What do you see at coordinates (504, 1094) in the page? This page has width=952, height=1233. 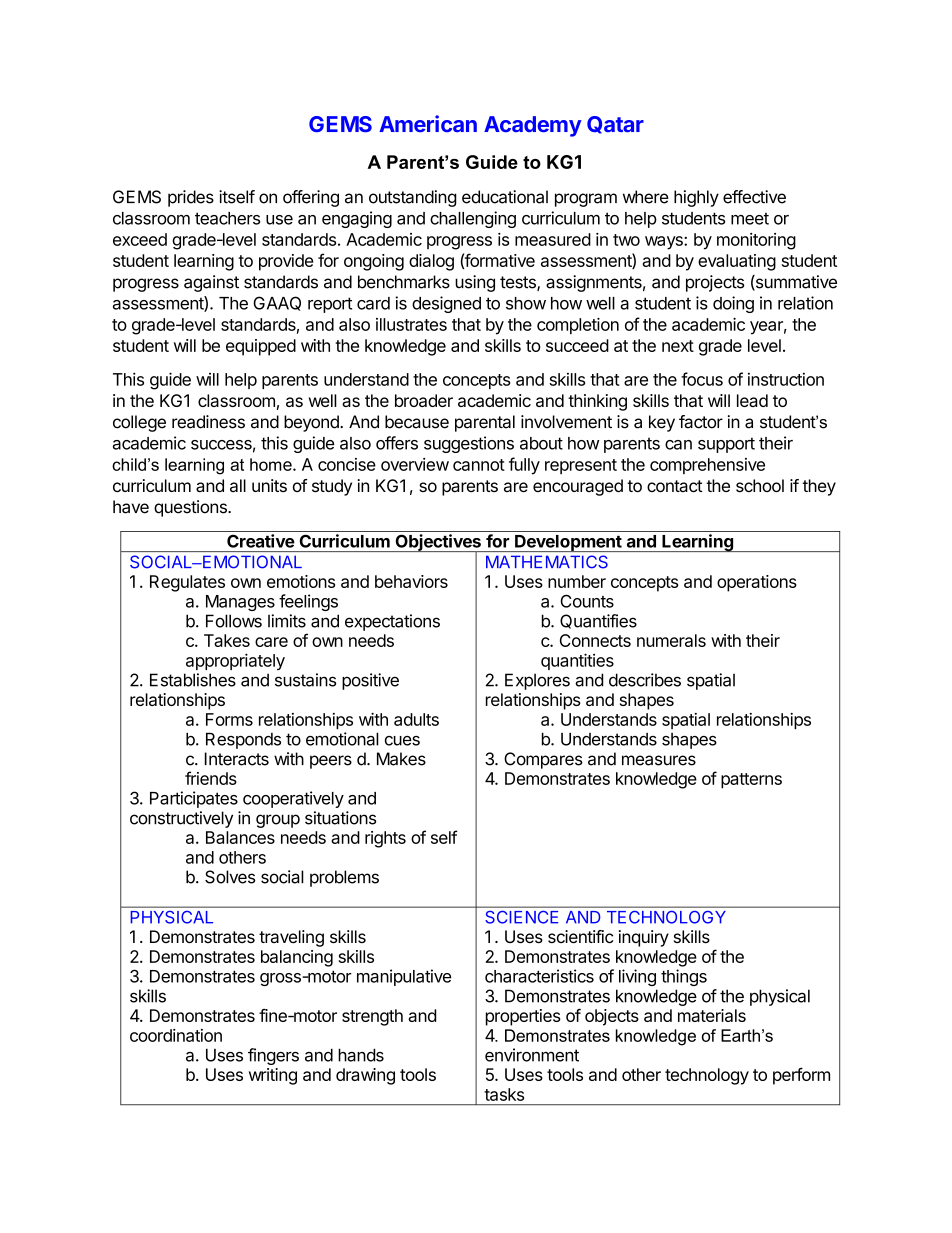 I see `tasks` at bounding box center [504, 1094].
